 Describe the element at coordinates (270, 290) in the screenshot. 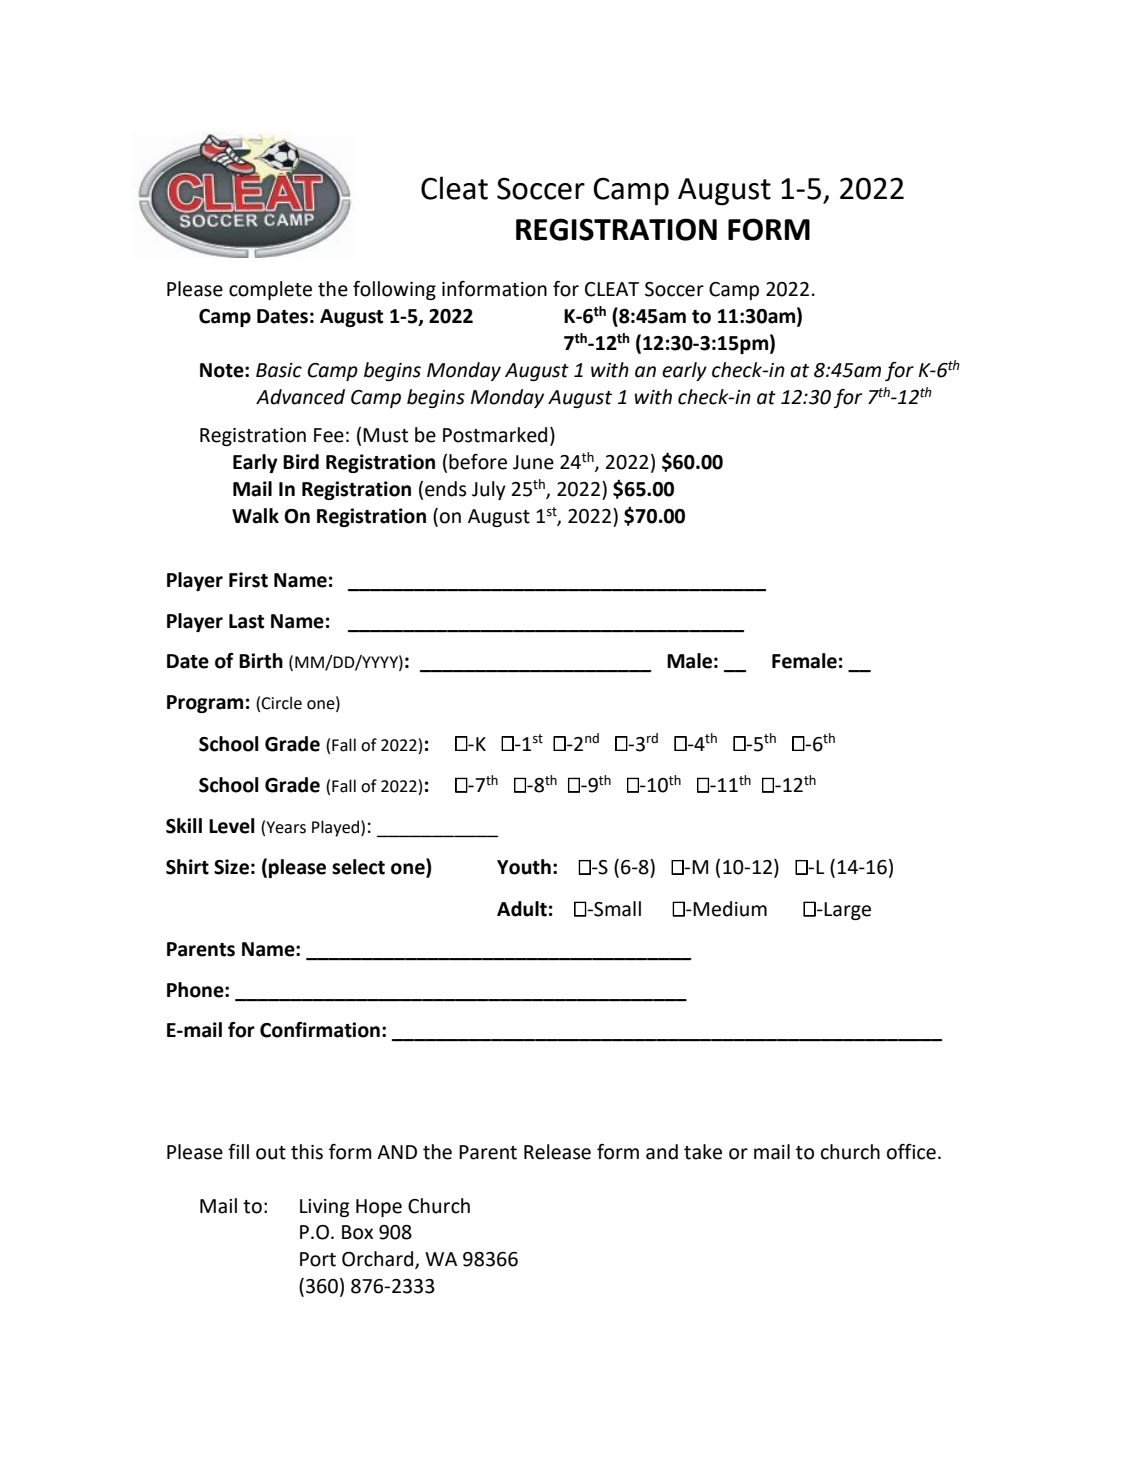

I see `complete` at that location.
